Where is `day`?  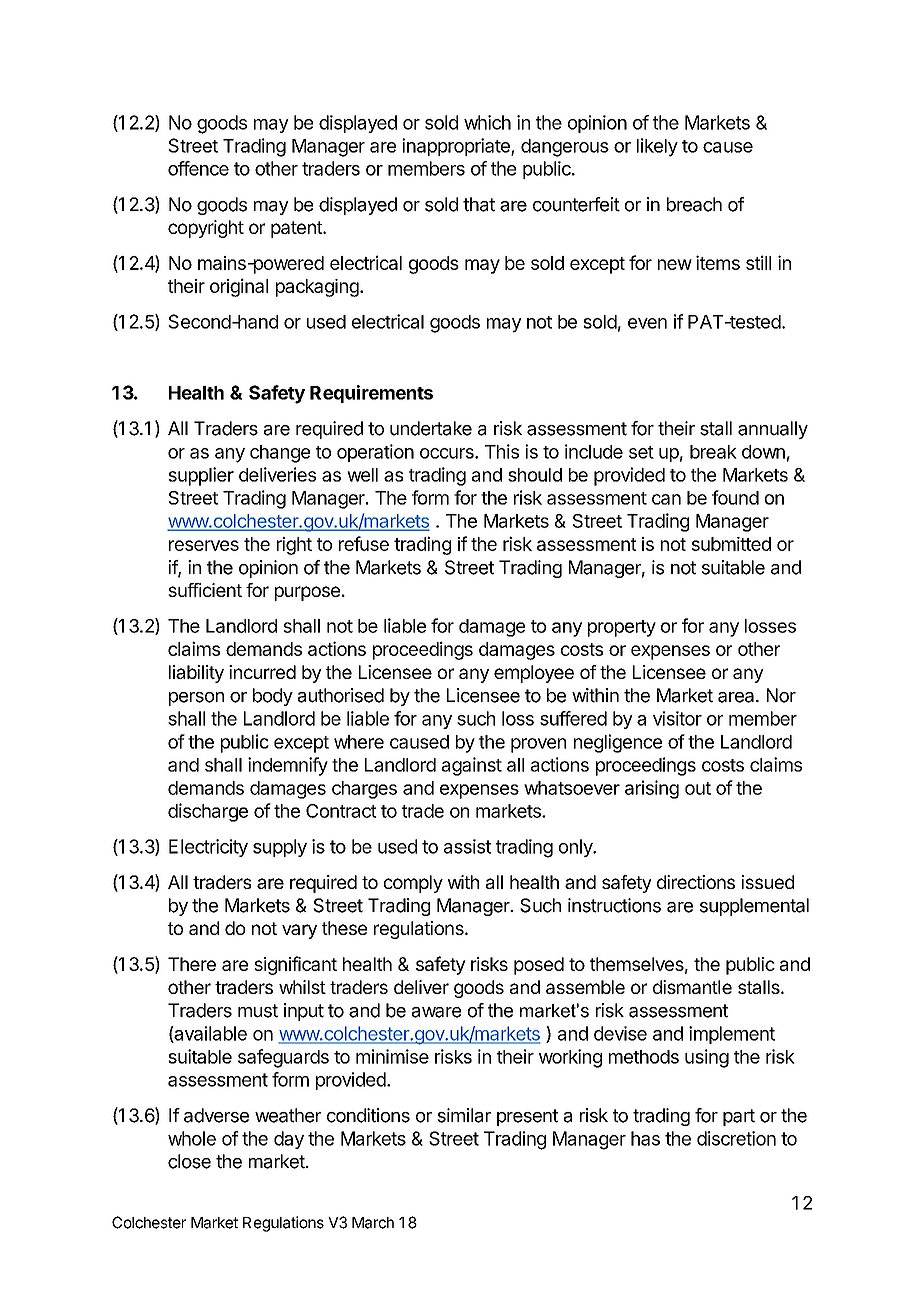
day is located at coordinates (289, 1140).
